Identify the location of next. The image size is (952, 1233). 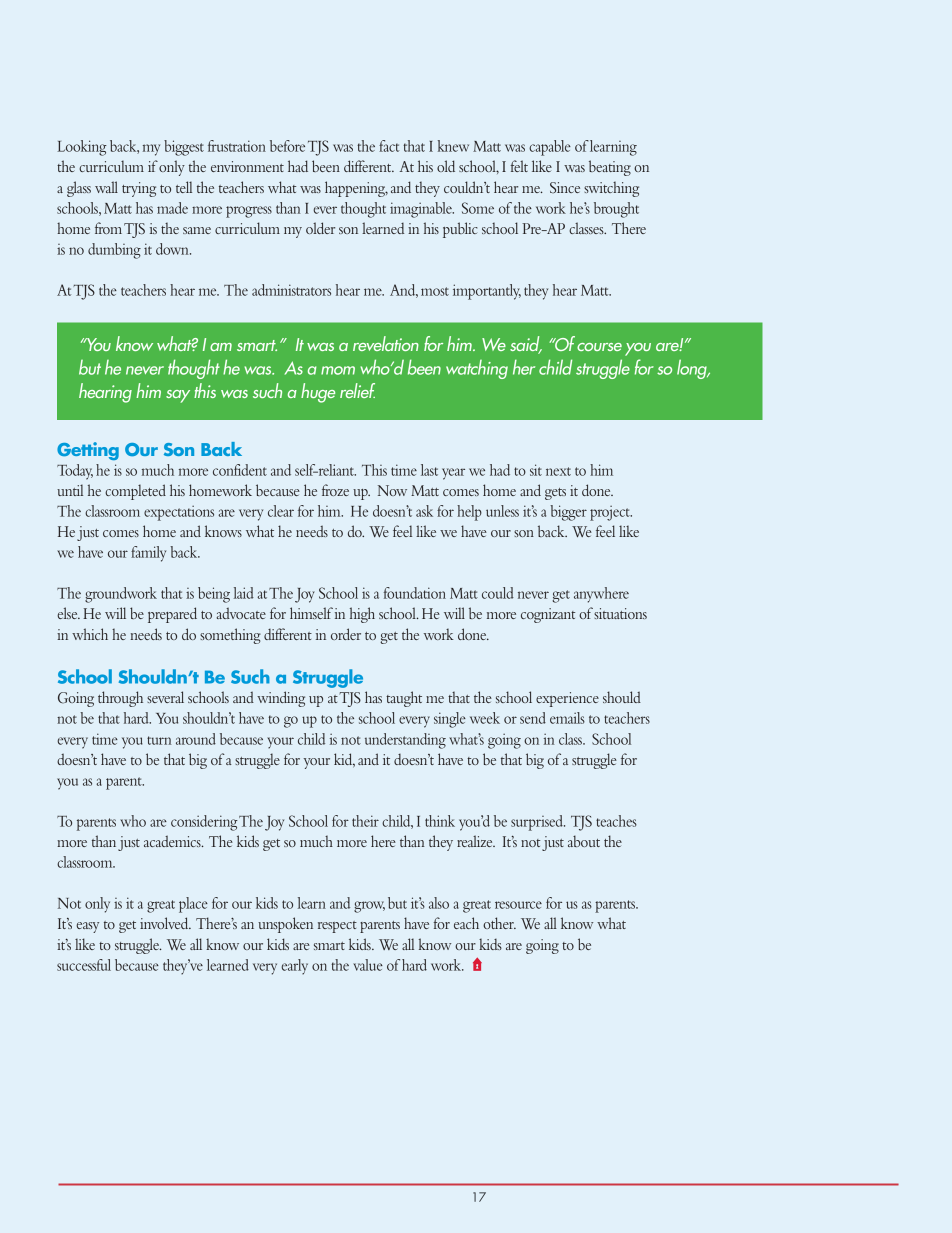
(558, 471).
